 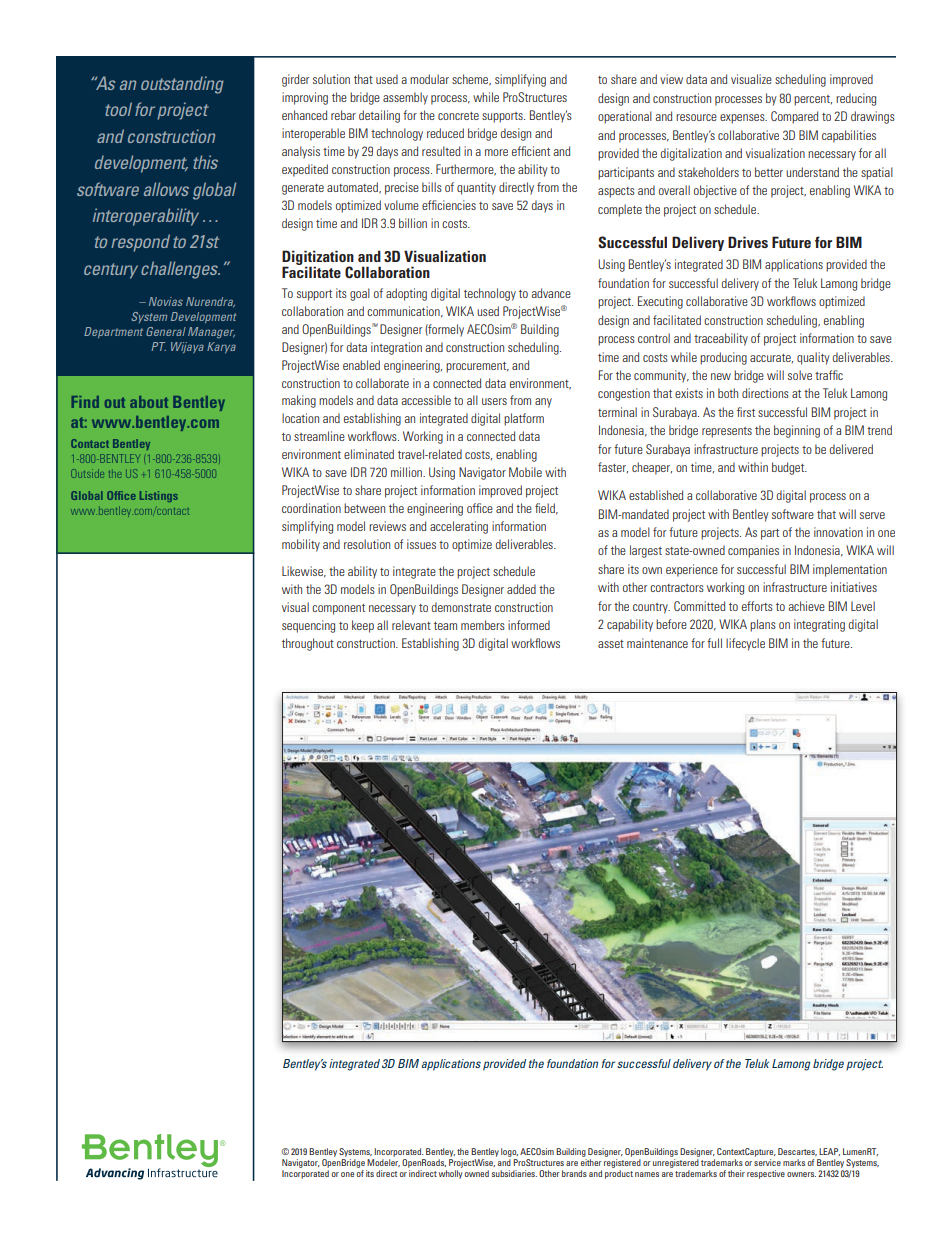 What do you see at coordinates (308, 644) in the image?
I see `throughout` at bounding box center [308, 644].
